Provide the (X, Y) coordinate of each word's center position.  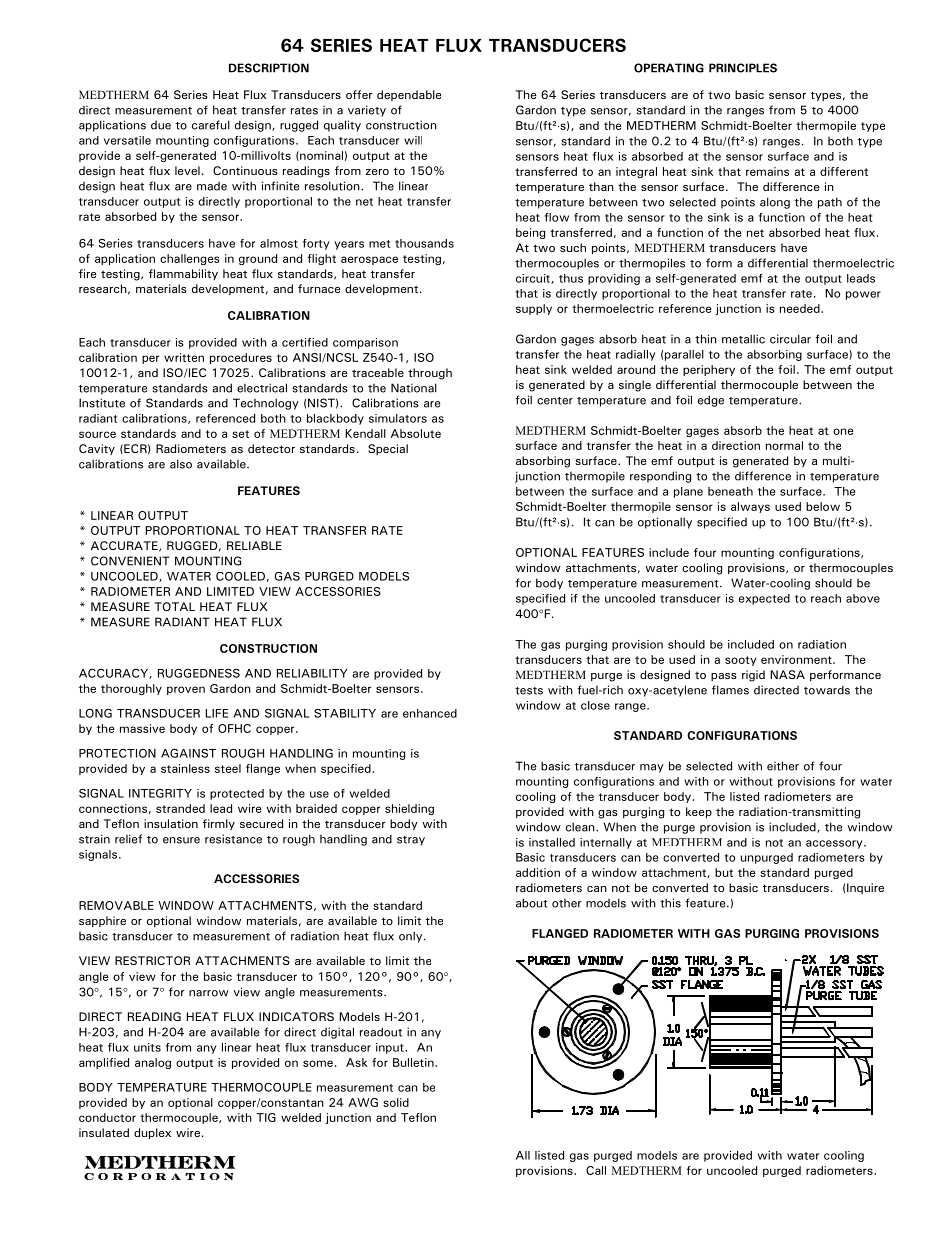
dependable (409, 95)
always (750, 507)
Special (388, 449)
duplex (152, 1134)
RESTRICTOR (152, 960)
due (161, 125)
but (724, 872)
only (412, 937)
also (181, 464)
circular (790, 339)
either (783, 766)
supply (534, 309)
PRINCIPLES (743, 68)
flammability (183, 274)
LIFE (217, 713)
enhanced (430, 713)
